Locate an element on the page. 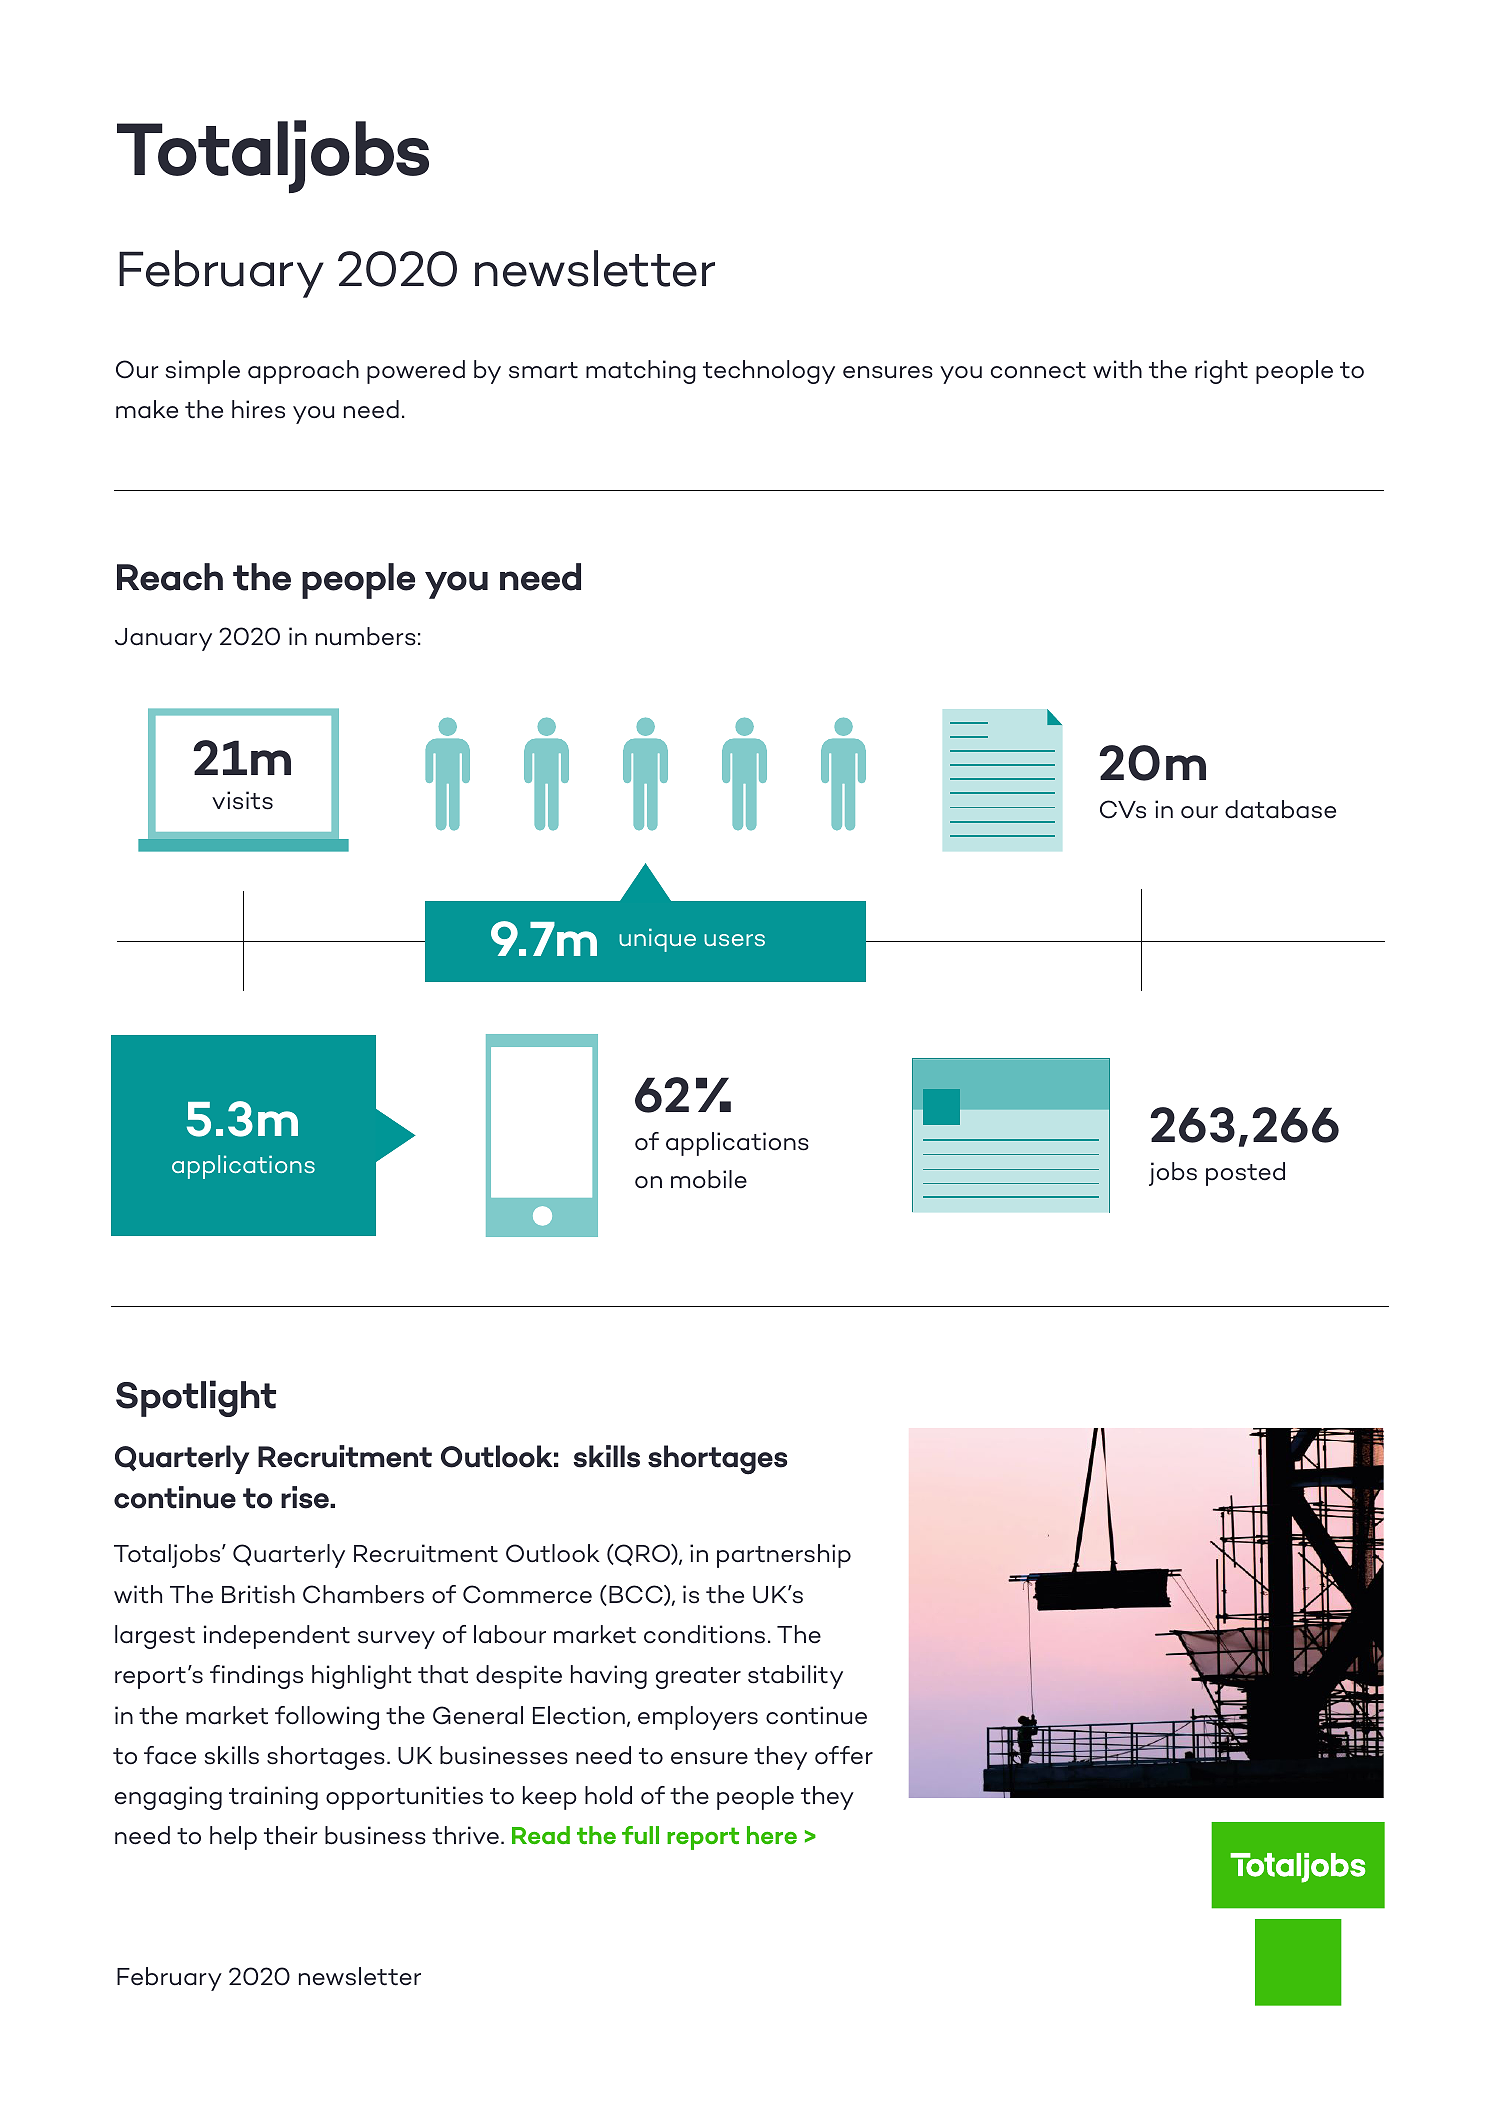  posted is located at coordinates (1245, 1174).
